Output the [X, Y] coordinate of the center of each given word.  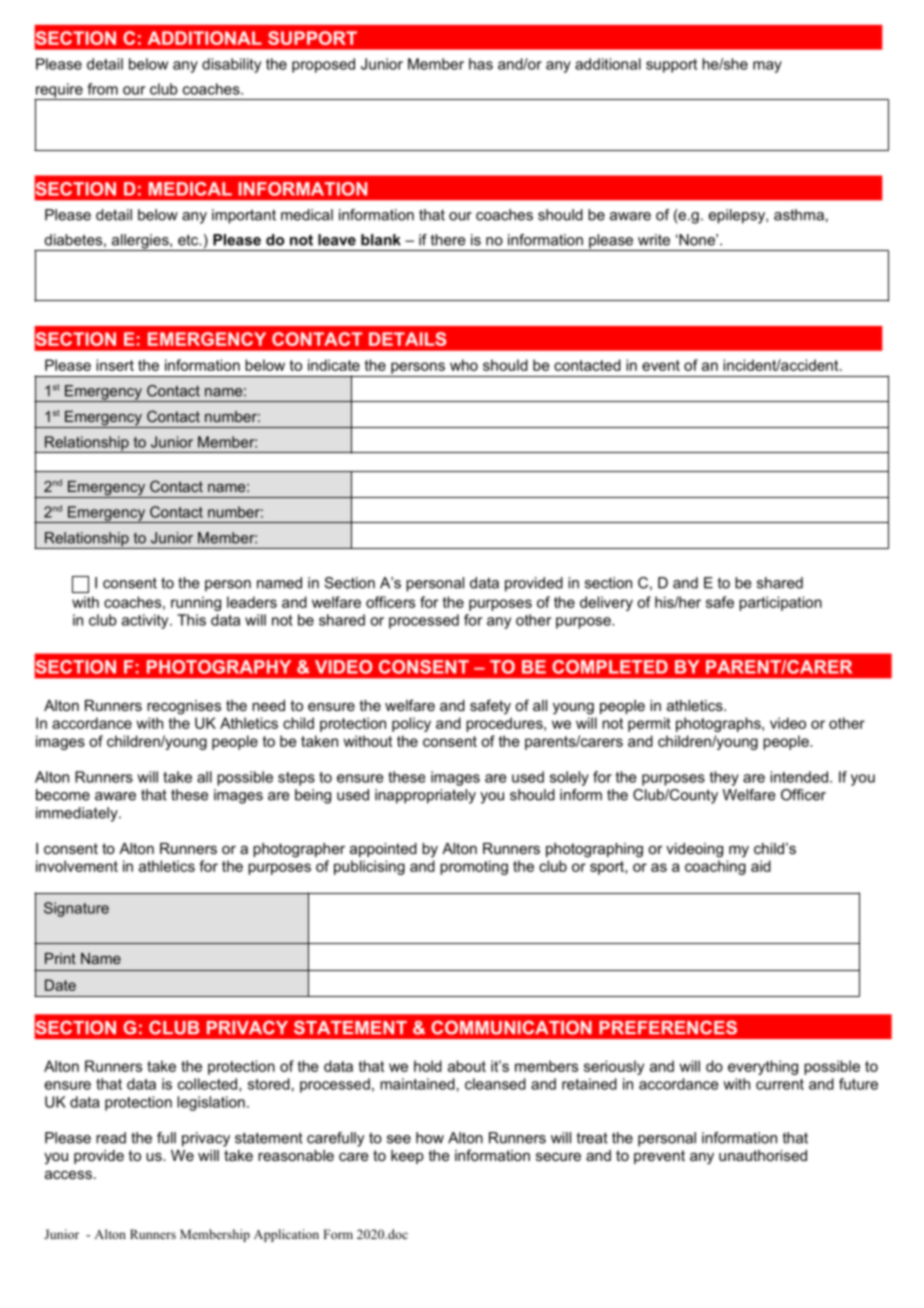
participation [780, 603]
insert [115, 365]
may [767, 67]
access [68, 1174]
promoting [474, 867]
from [102, 89]
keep [407, 1157]
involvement [77, 866]
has [481, 64]
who [464, 365]
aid [761, 866]
